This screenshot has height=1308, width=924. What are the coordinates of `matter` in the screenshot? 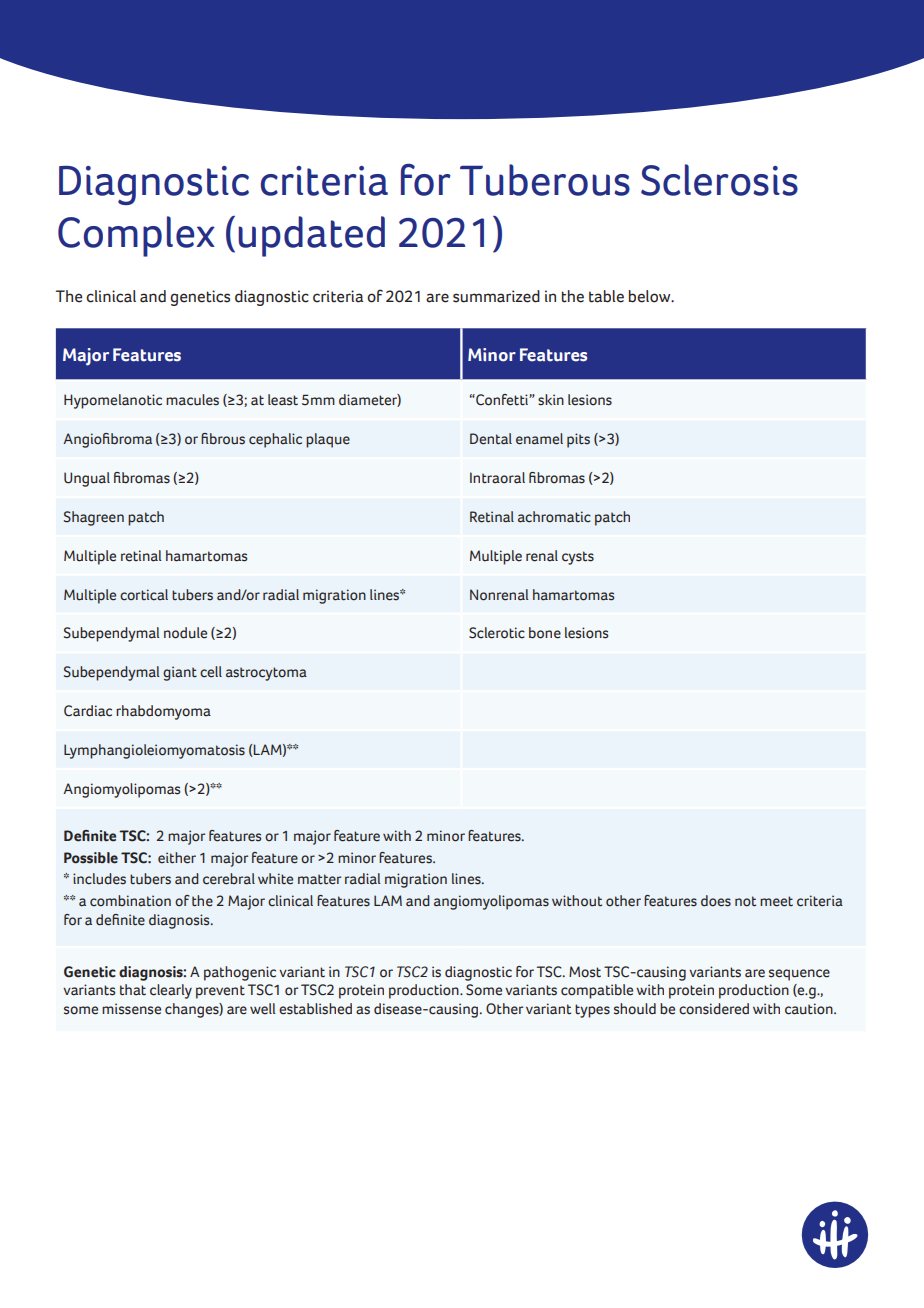 It's located at (319, 879).
